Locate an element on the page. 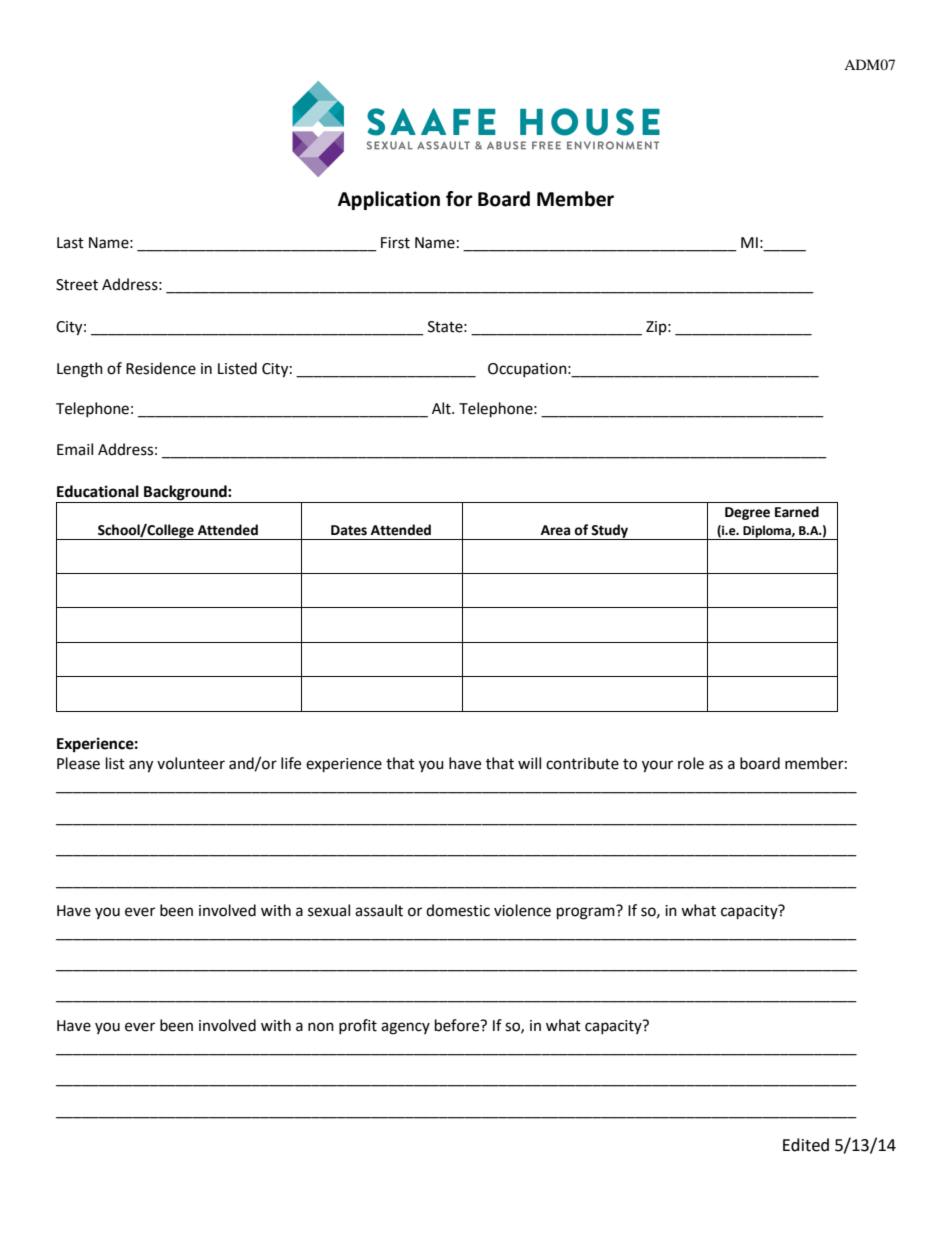 The width and height of the image is (952, 1233). non is located at coordinates (321, 1027).
